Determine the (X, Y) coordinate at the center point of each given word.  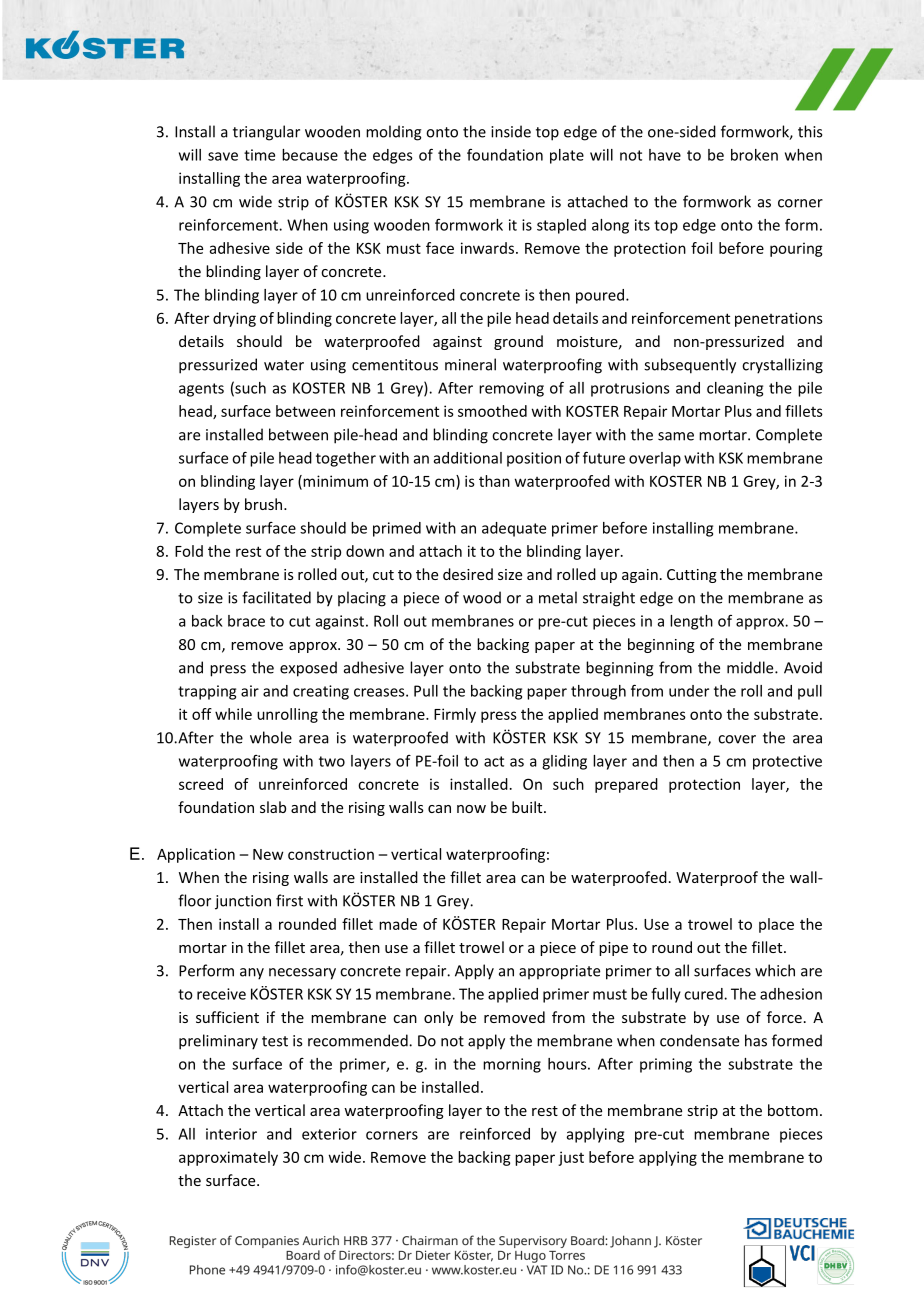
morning (512, 1065)
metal (558, 597)
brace (246, 621)
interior (231, 1134)
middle (751, 667)
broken (754, 155)
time (259, 155)
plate (567, 156)
